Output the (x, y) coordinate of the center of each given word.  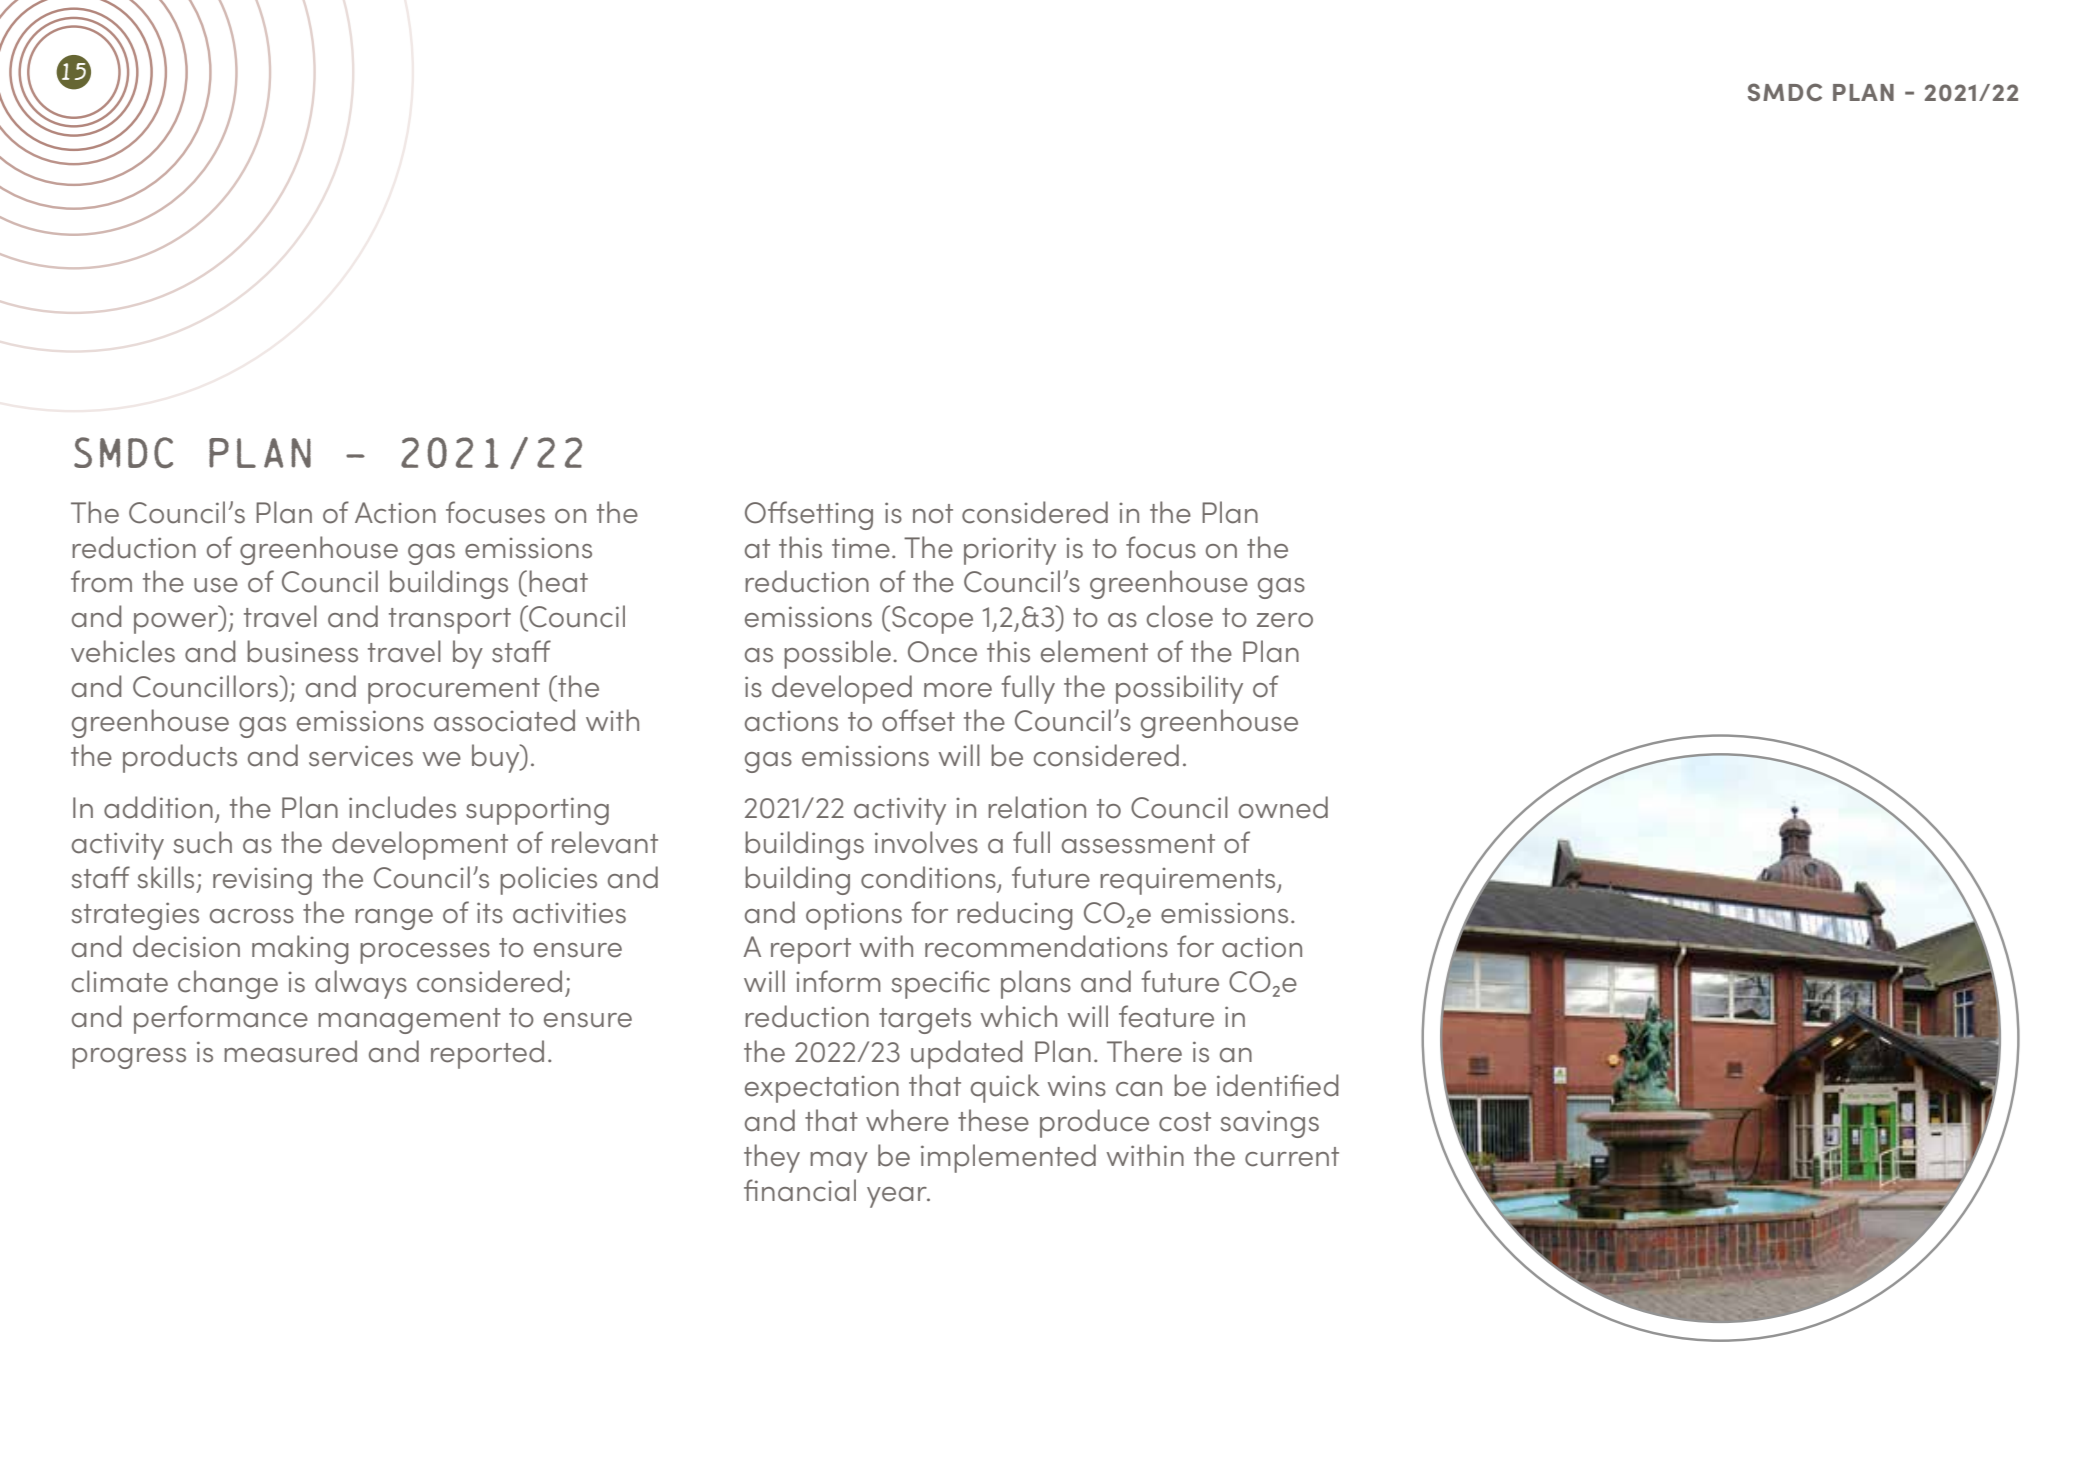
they (772, 1158)
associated (504, 720)
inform (838, 981)
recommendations (1046, 946)
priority (1010, 551)
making (300, 949)
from (101, 581)
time (861, 548)
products (180, 758)
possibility (1179, 689)
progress (129, 1058)
